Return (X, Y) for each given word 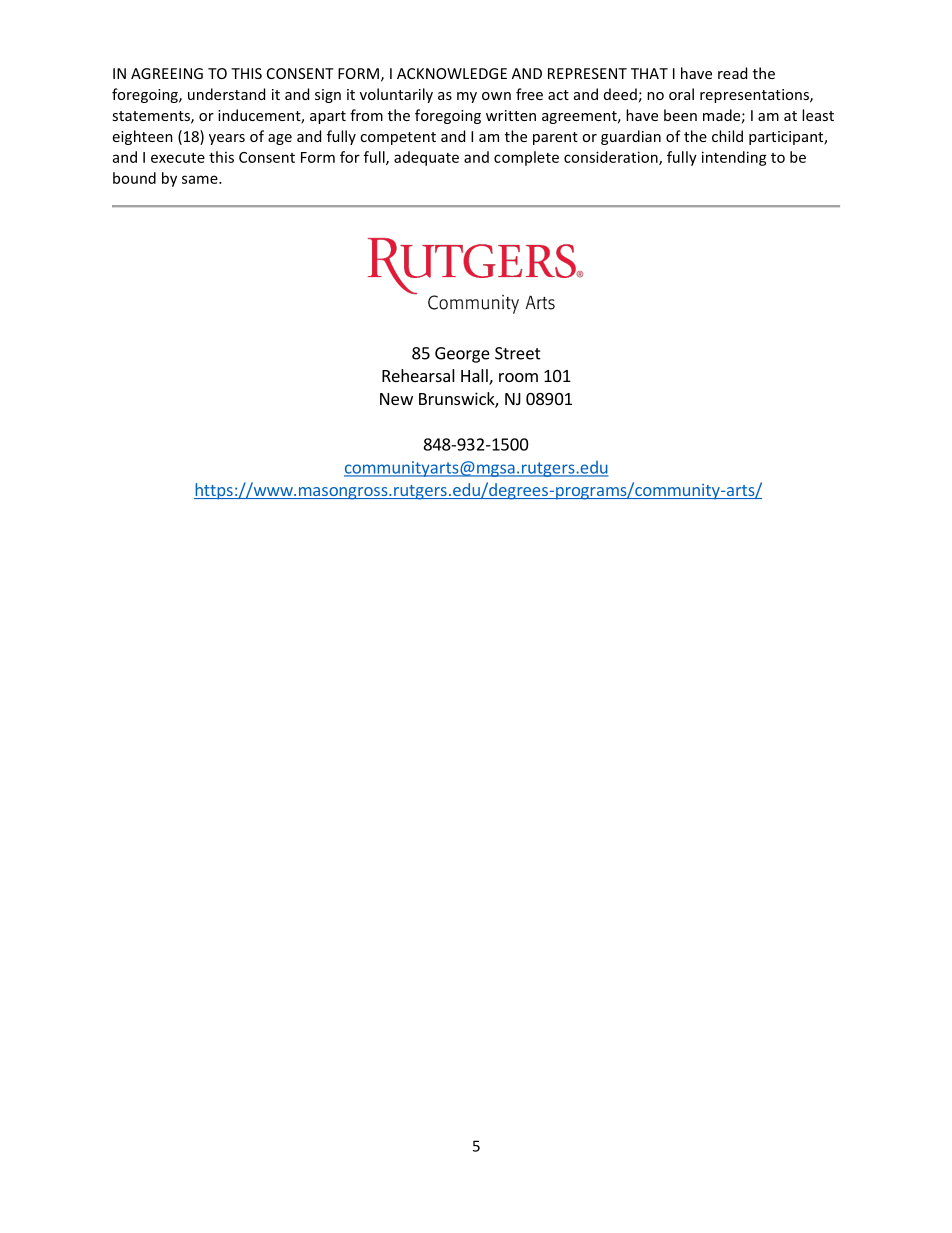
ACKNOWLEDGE (452, 73)
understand (226, 94)
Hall (475, 377)
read (732, 73)
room (518, 377)
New (396, 399)
